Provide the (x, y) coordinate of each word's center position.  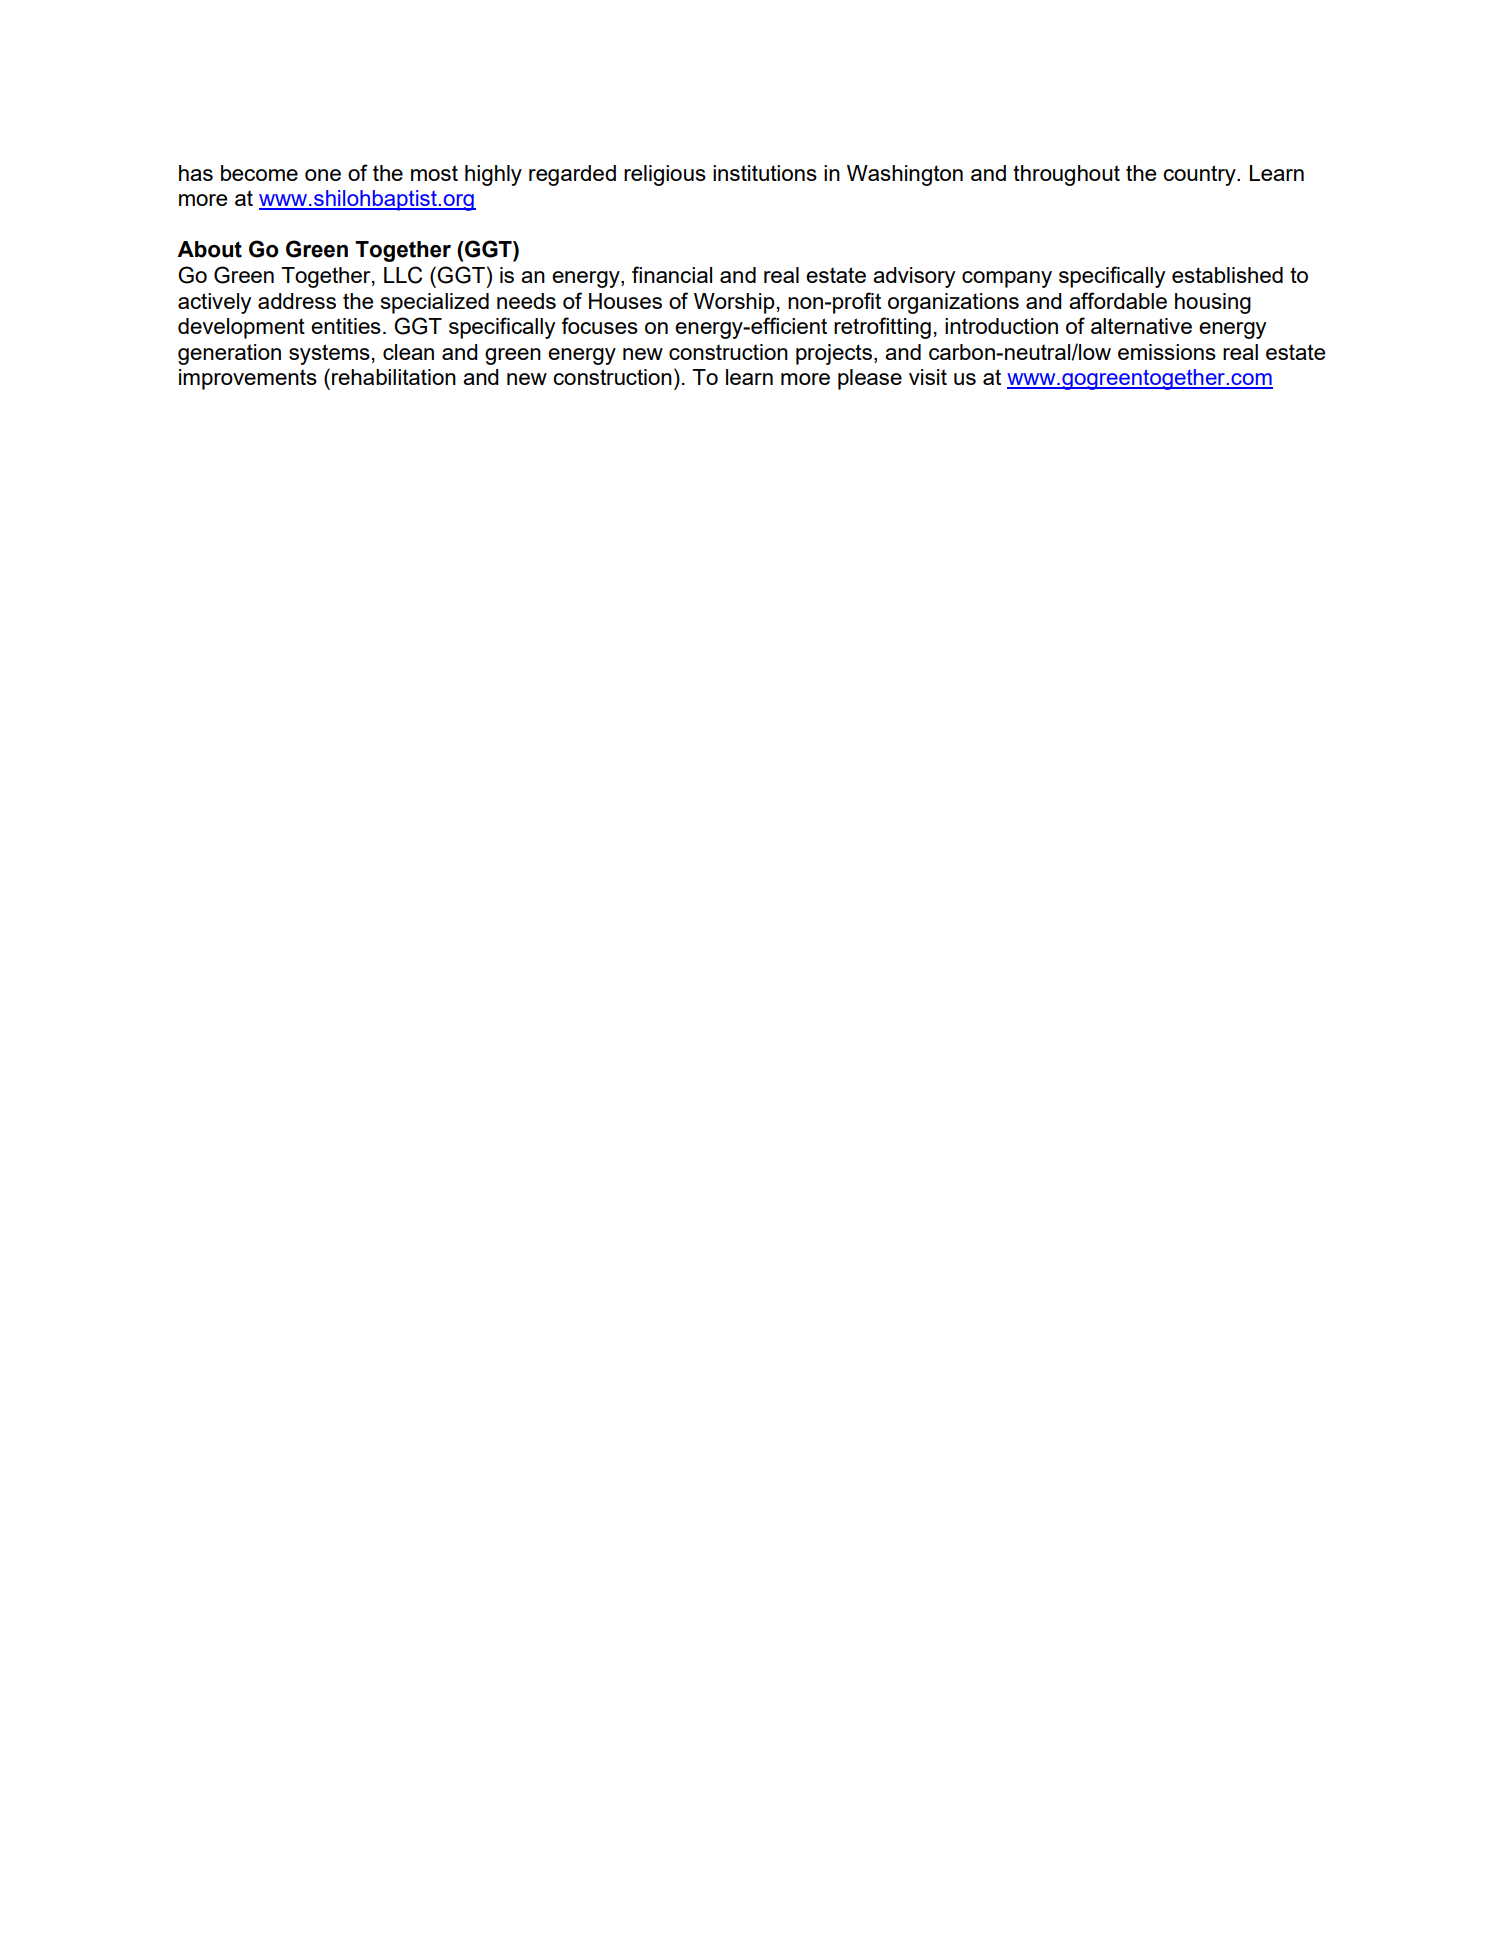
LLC (403, 275)
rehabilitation (394, 377)
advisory (914, 277)
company (1007, 279)
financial (672, 274)
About (209, 249)
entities (346, 326)
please (870, 379)
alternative (1141, 326)
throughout (1066, 175)
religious (665, 175)
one (323, 175)
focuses (600, 325)
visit (928, 377)
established (1227, 275)
